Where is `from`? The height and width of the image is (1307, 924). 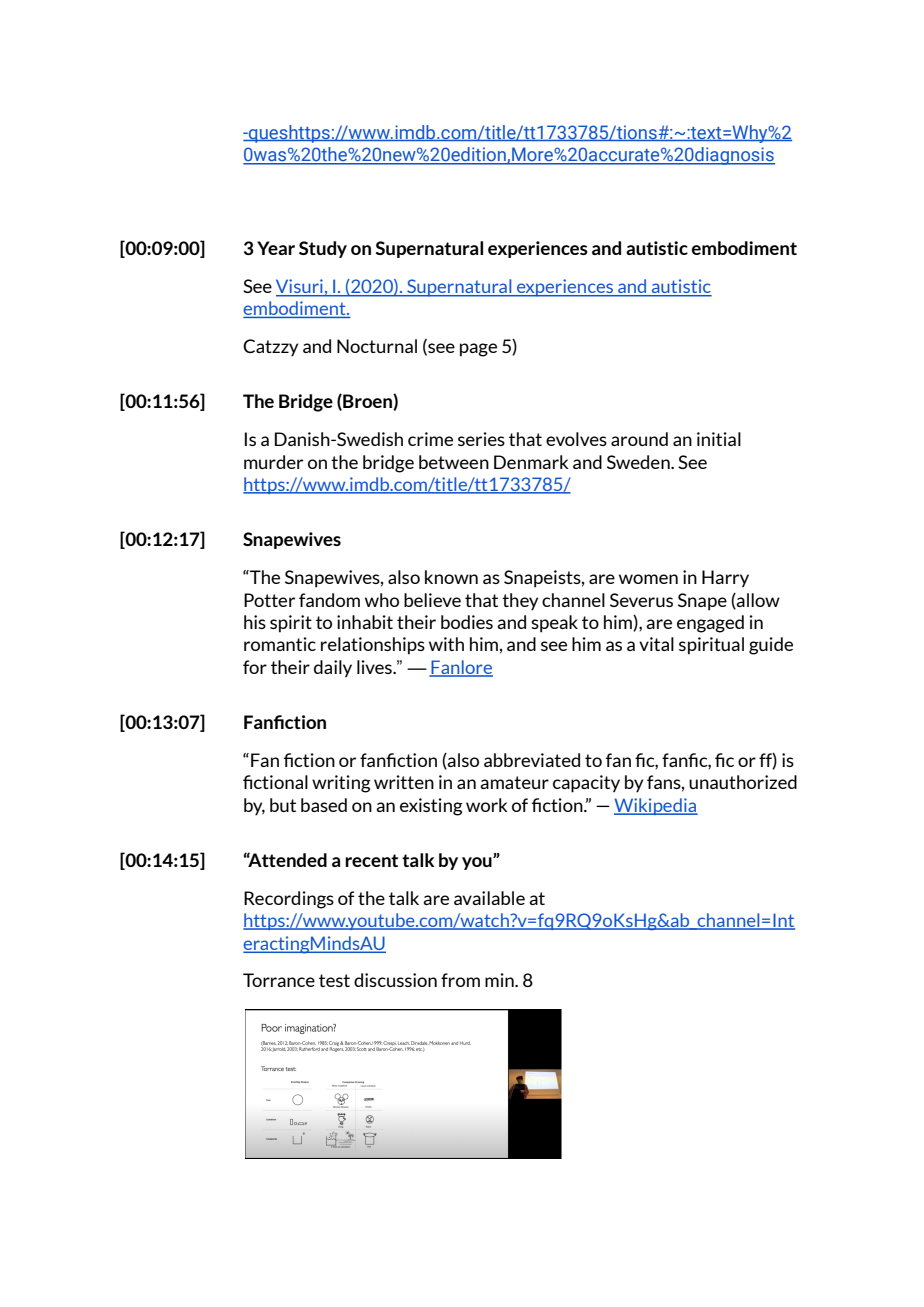
from is located at coordinates (460, 980).
